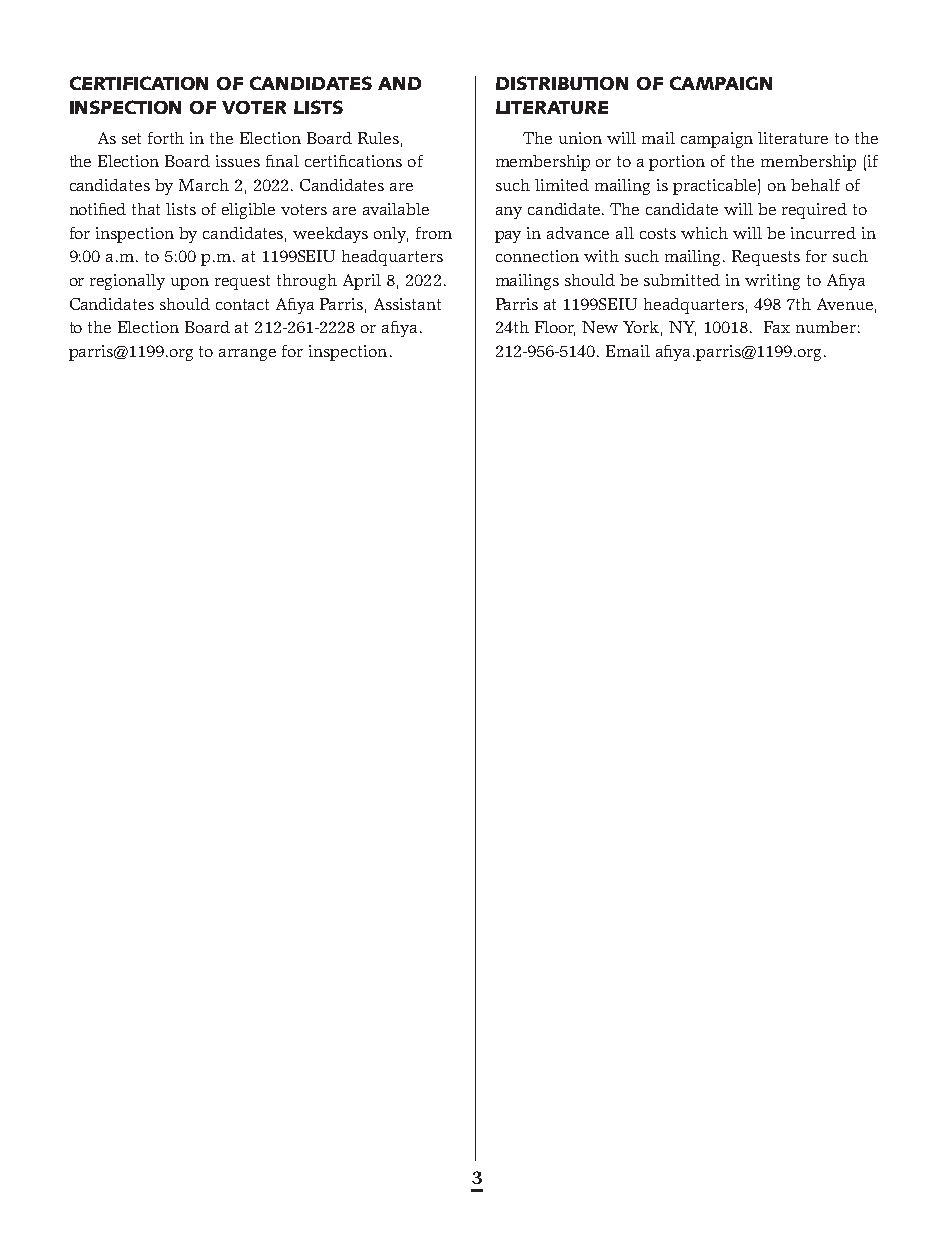 The height and width of the image is (1237, 952). I want to click on portion, so click(677, 163).
